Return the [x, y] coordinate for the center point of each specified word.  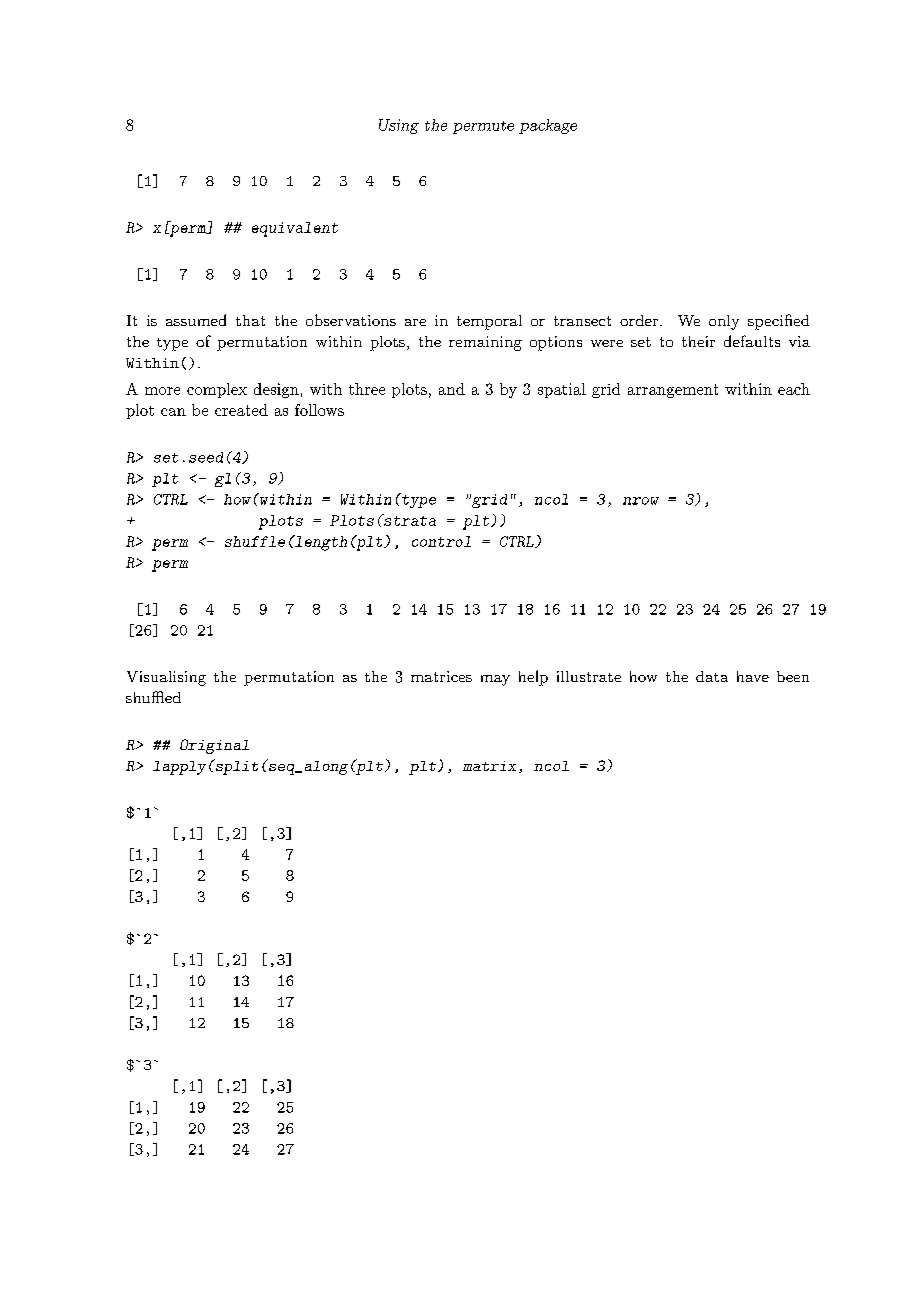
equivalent [295, 229]
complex [217, 390]
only [724, 322]
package [548, 126]
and [452, 389]
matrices [441, 676]
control [441, 541]
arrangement [673, 391]
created [241, 410]
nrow [641, 501]
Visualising [166, 678]
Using [399, 126]
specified [778, 322]
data [712, 676]
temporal [489, 322]
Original [214, 746]
